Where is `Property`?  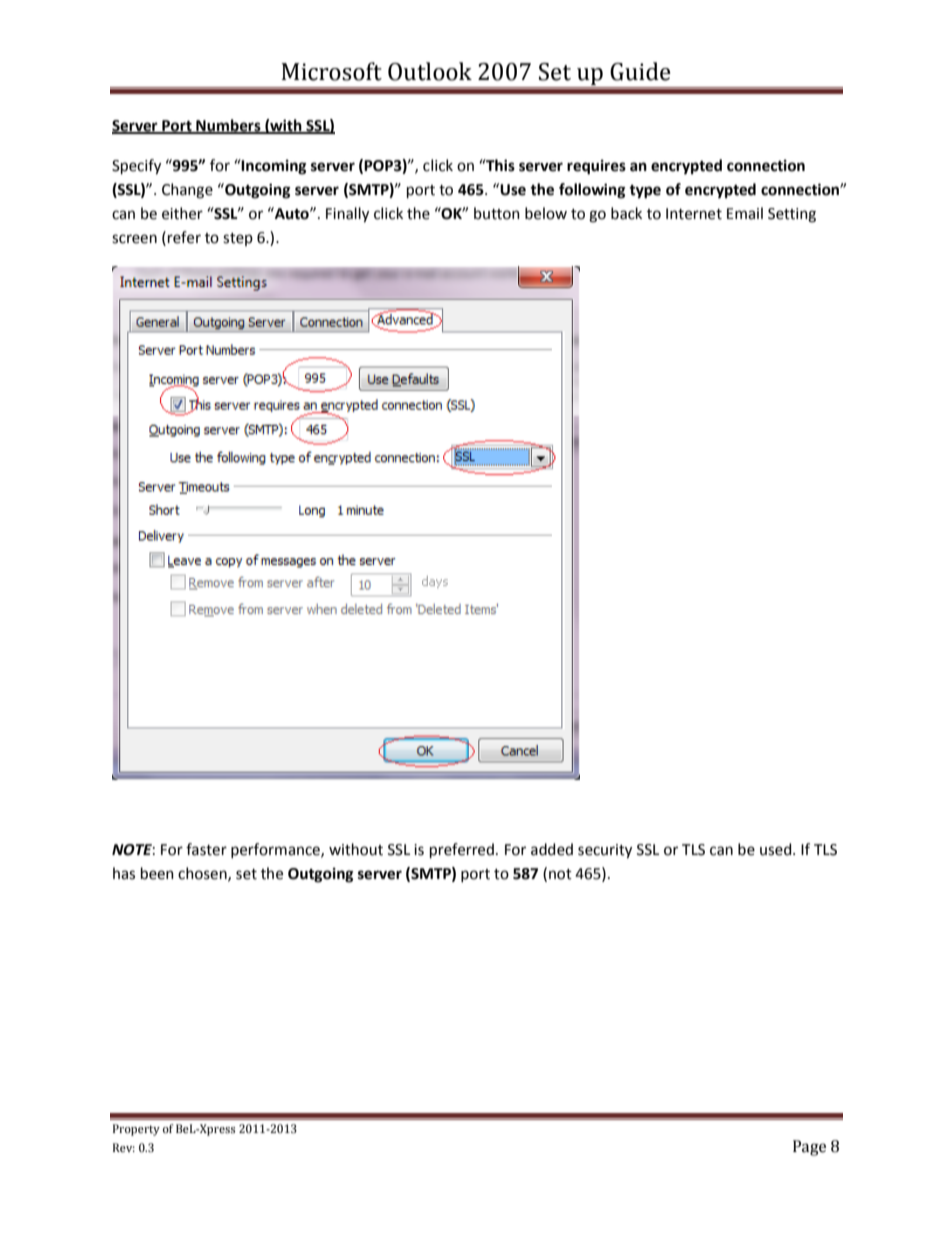 Property is located at coordinates (136, 1130).
